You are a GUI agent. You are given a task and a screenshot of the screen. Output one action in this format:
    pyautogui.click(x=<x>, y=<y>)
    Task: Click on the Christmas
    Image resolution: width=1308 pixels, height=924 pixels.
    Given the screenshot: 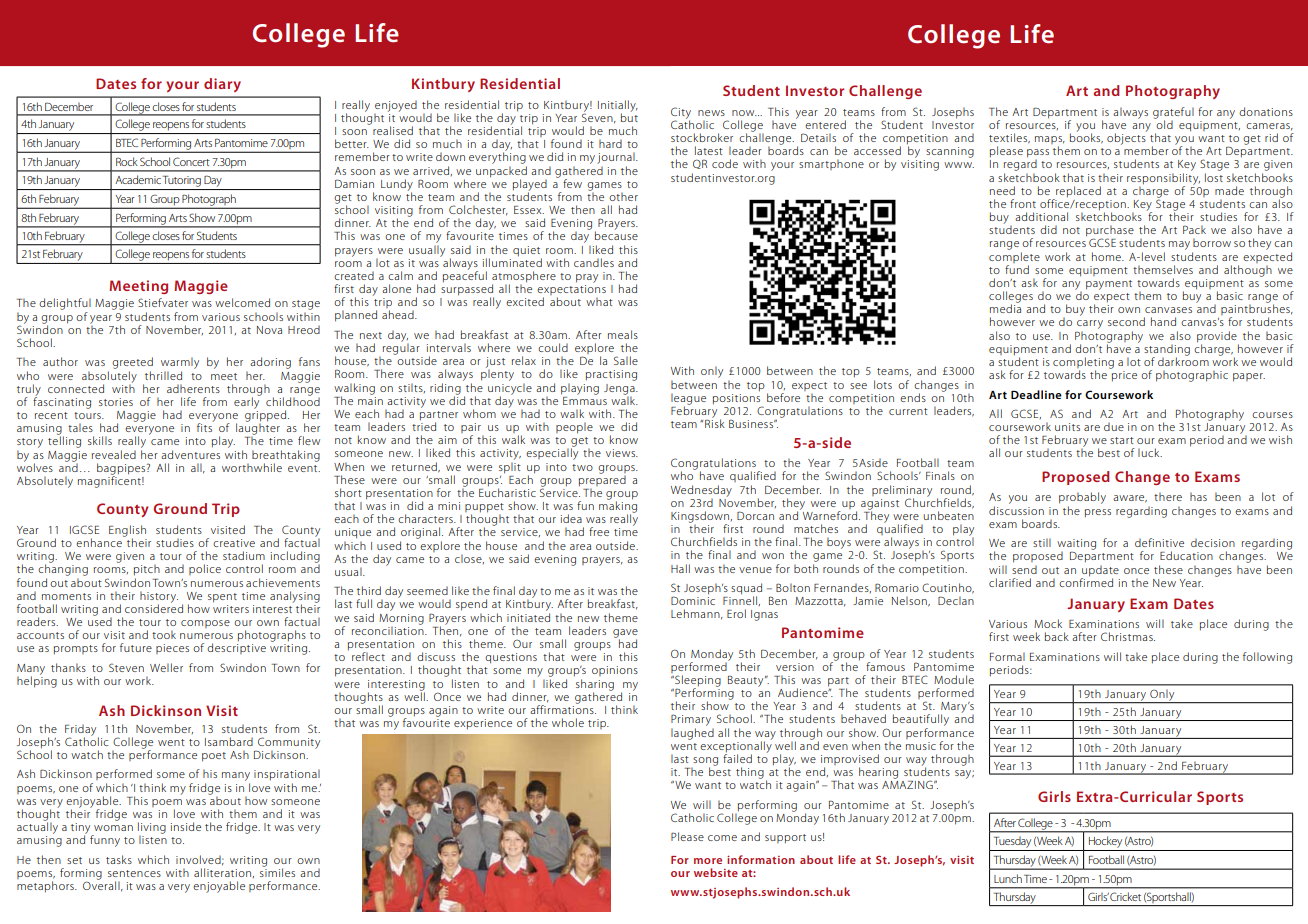 What is the action you would take?
    pyautogui.click(x=1128, y=636)
